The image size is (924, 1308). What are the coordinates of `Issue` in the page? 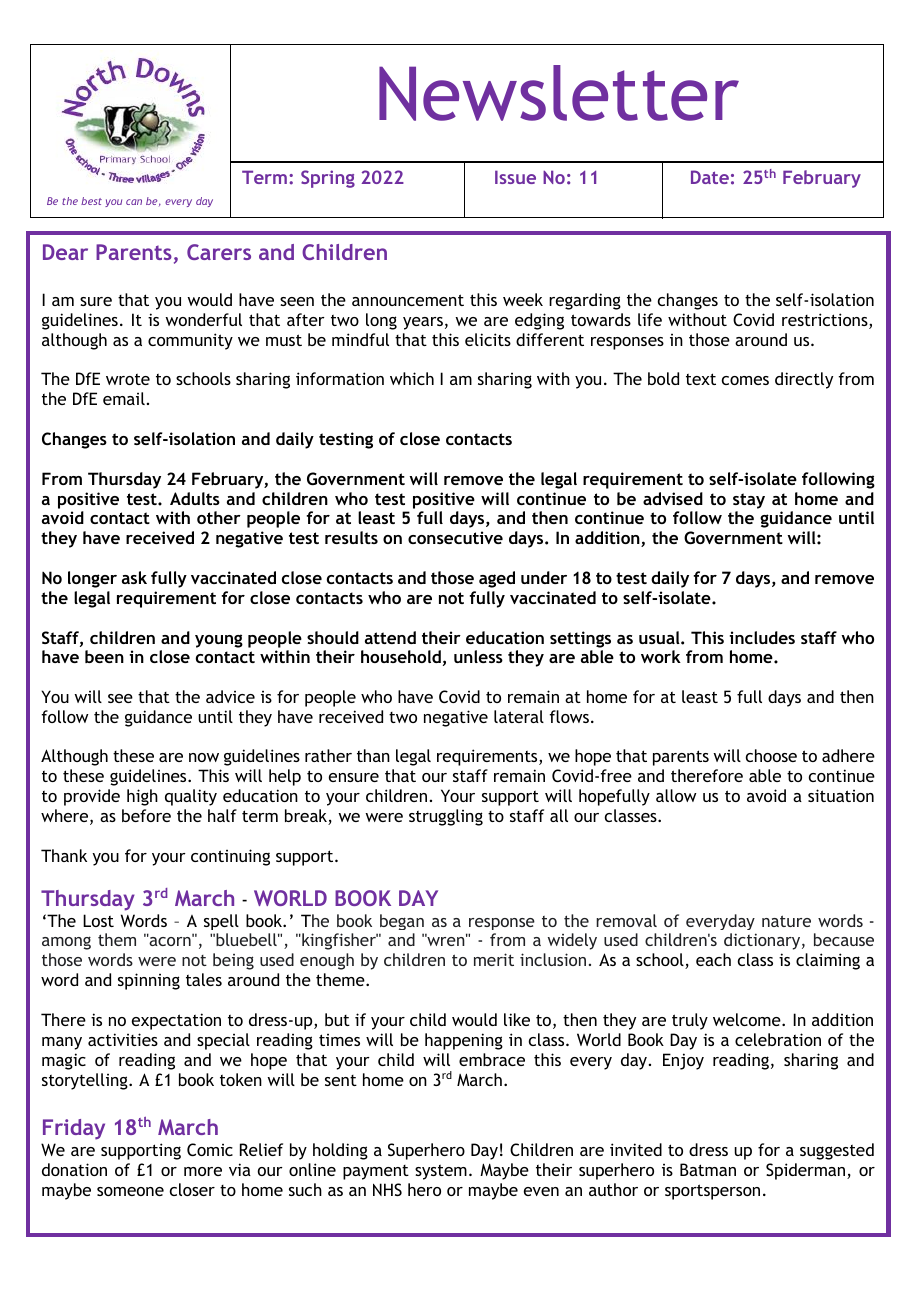 It's located at (515, 177).
